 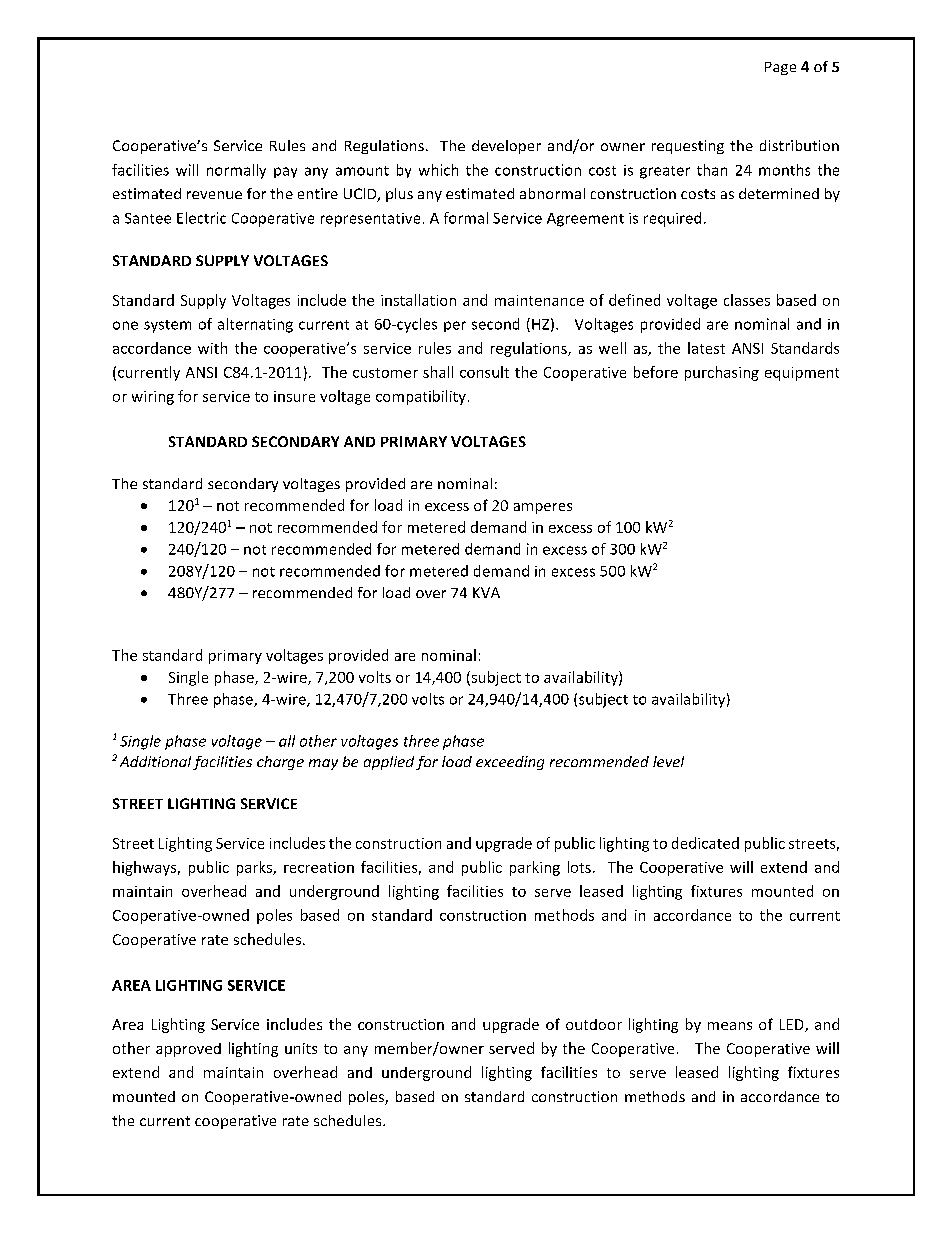 I want to click on approved, so click(x=188, y=1050).
